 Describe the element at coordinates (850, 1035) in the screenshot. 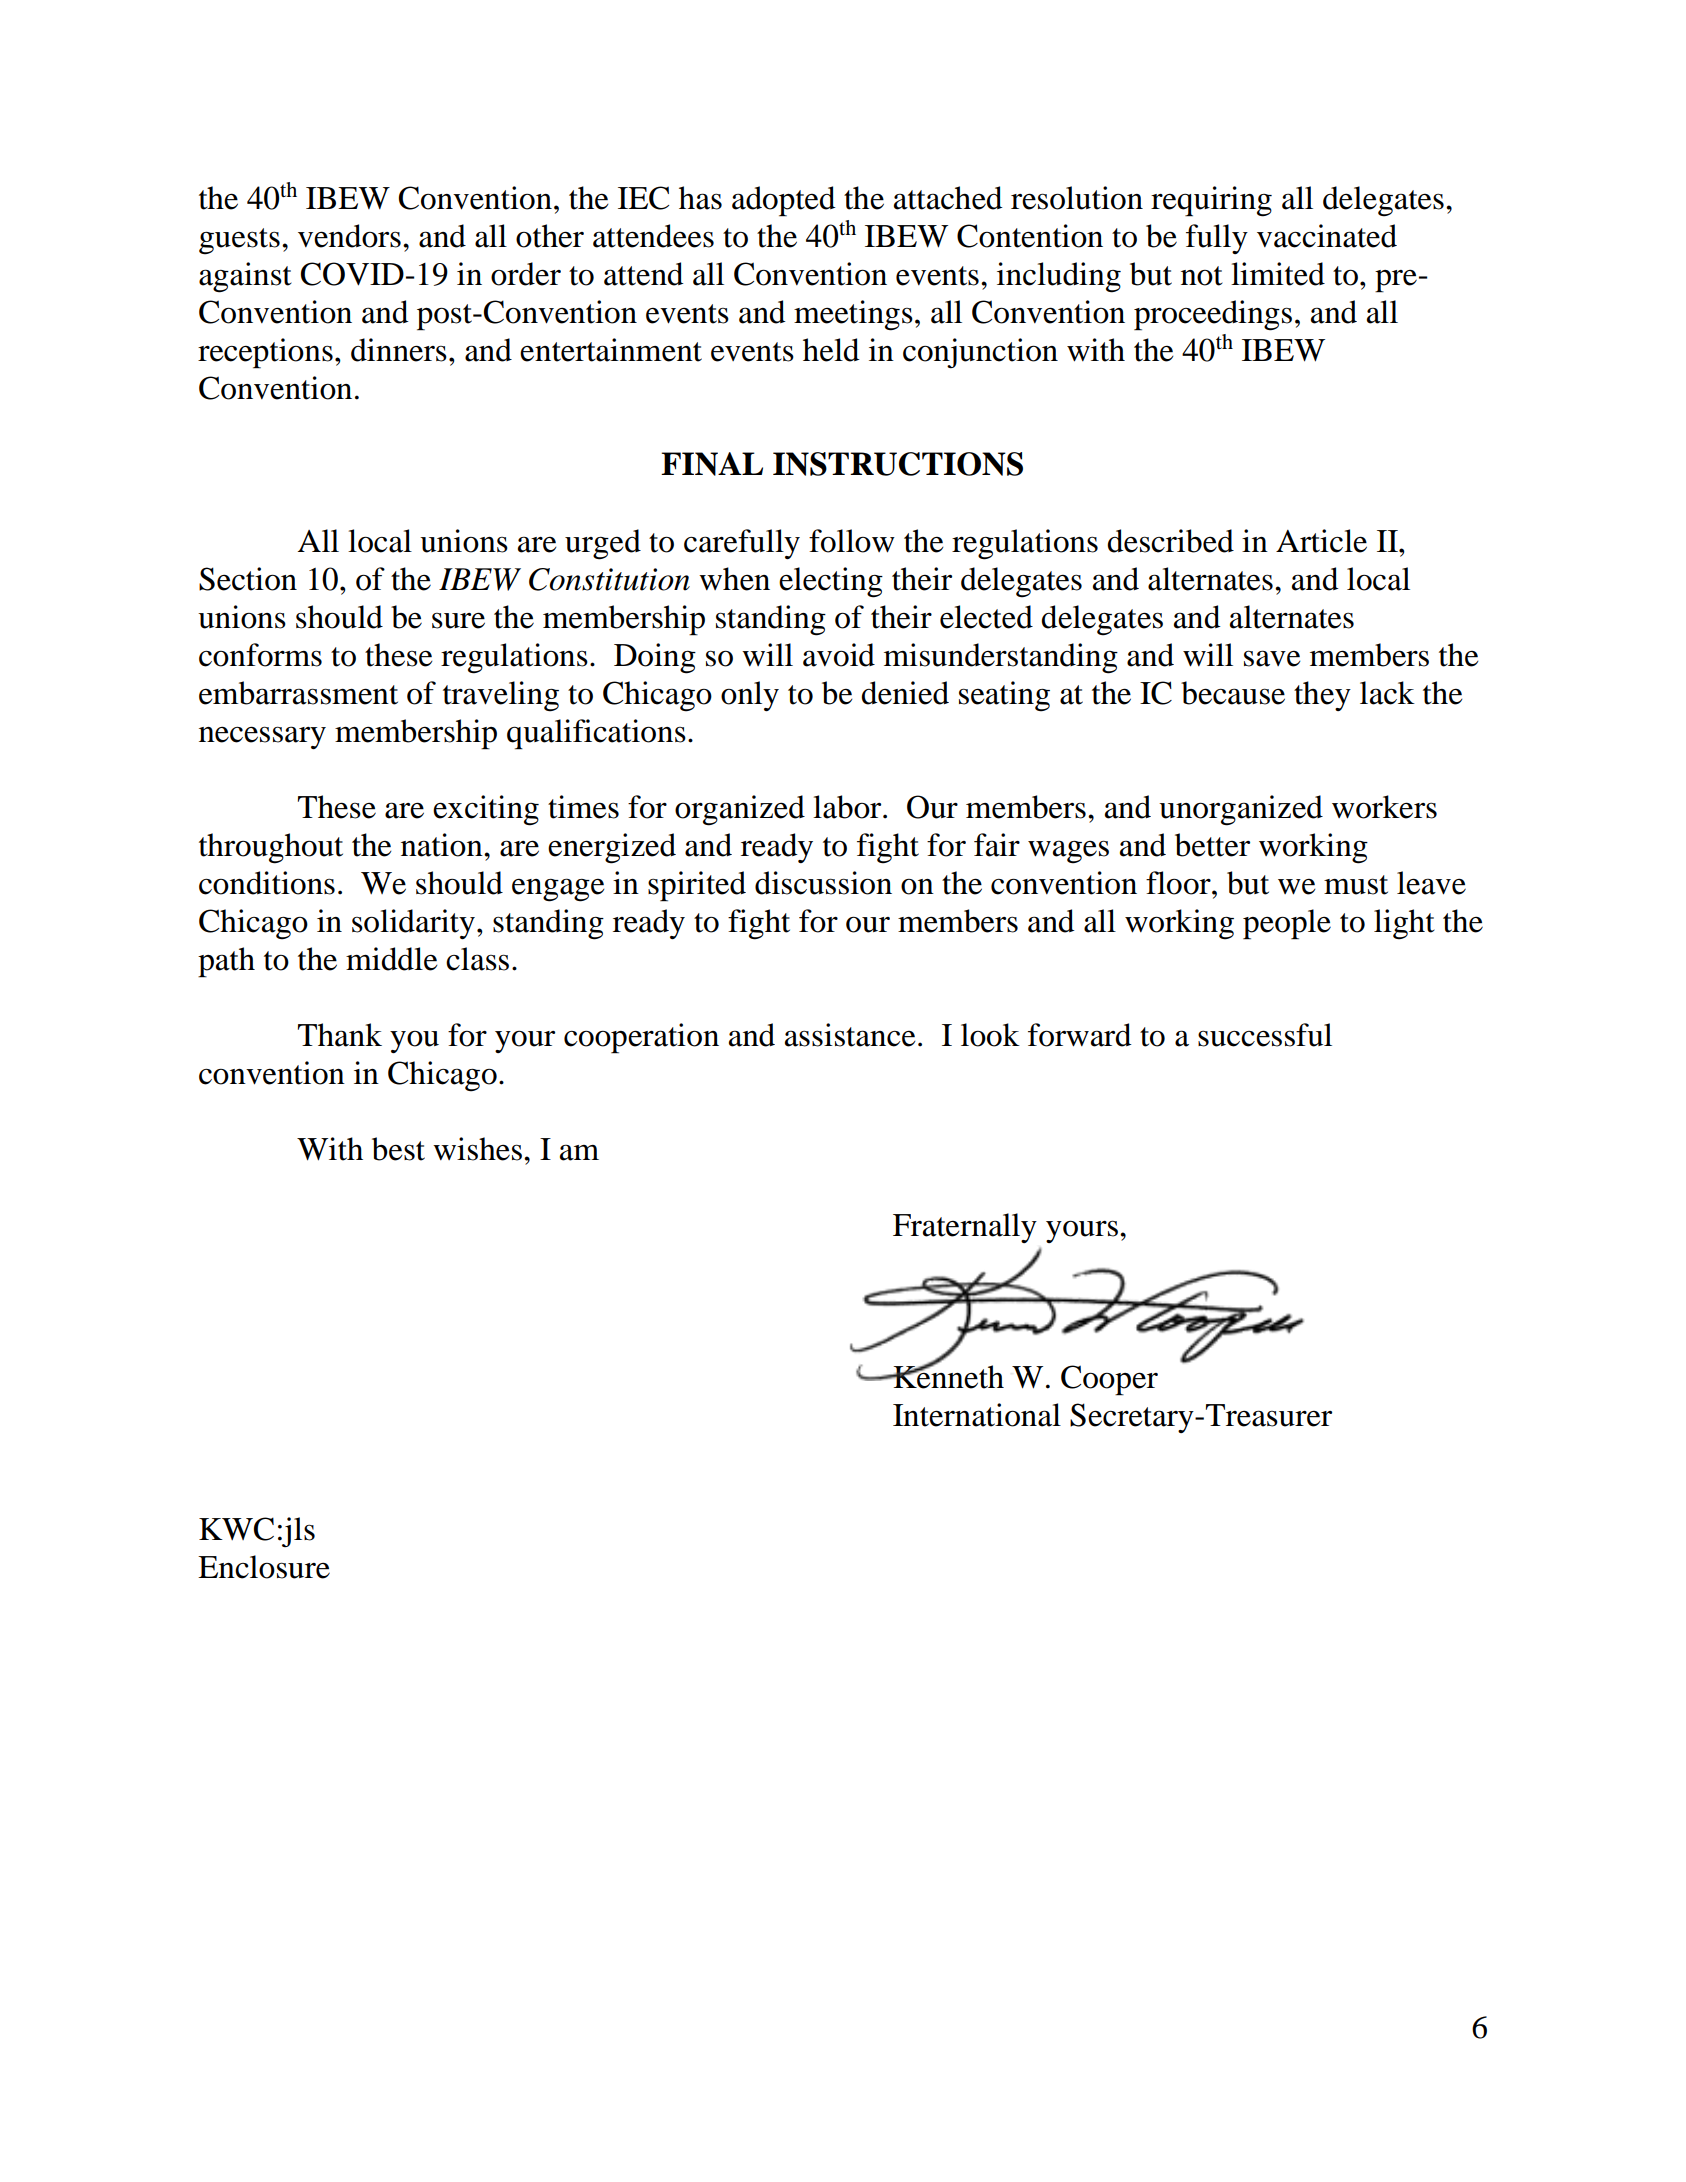

I see `assistance` at that location.
